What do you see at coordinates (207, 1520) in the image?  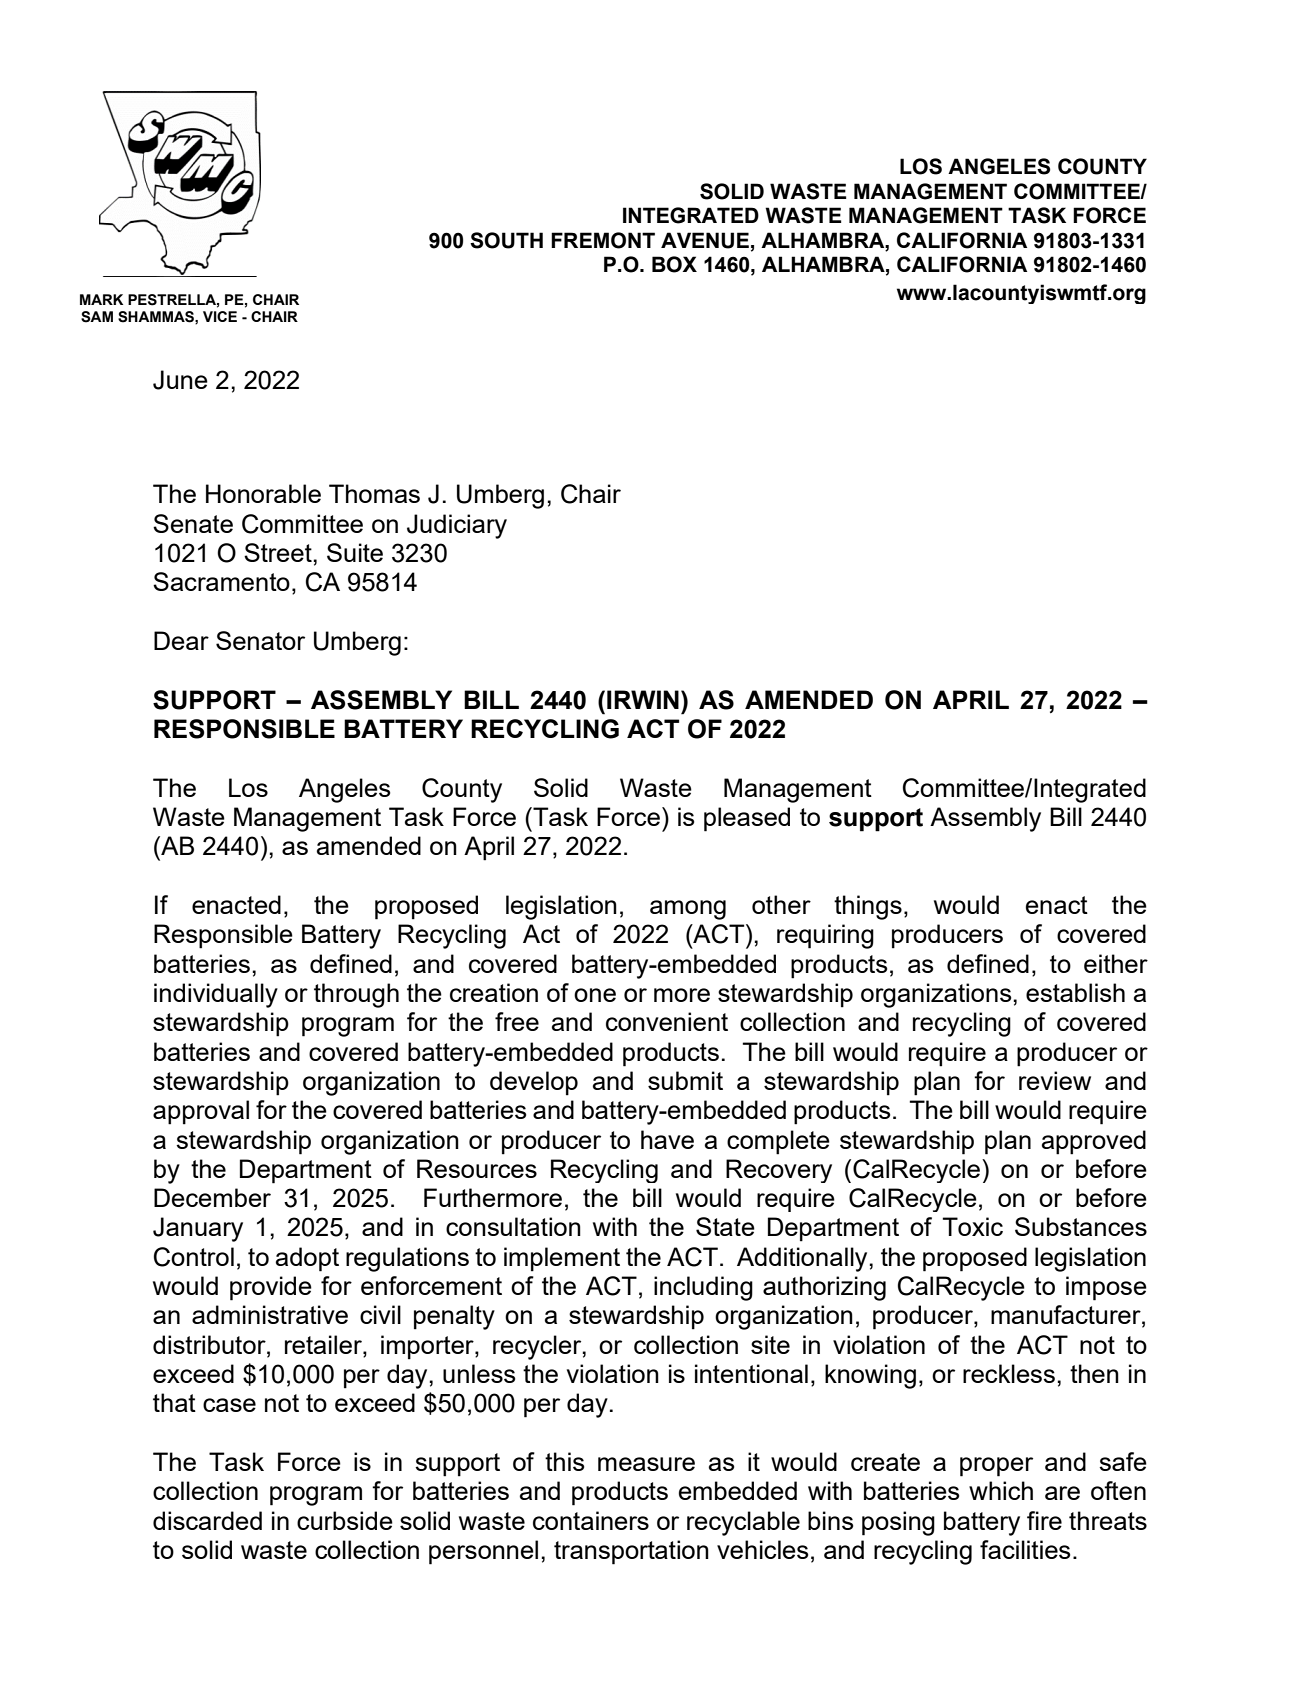 I see `discarded` at bounding box center [207, 1520].
